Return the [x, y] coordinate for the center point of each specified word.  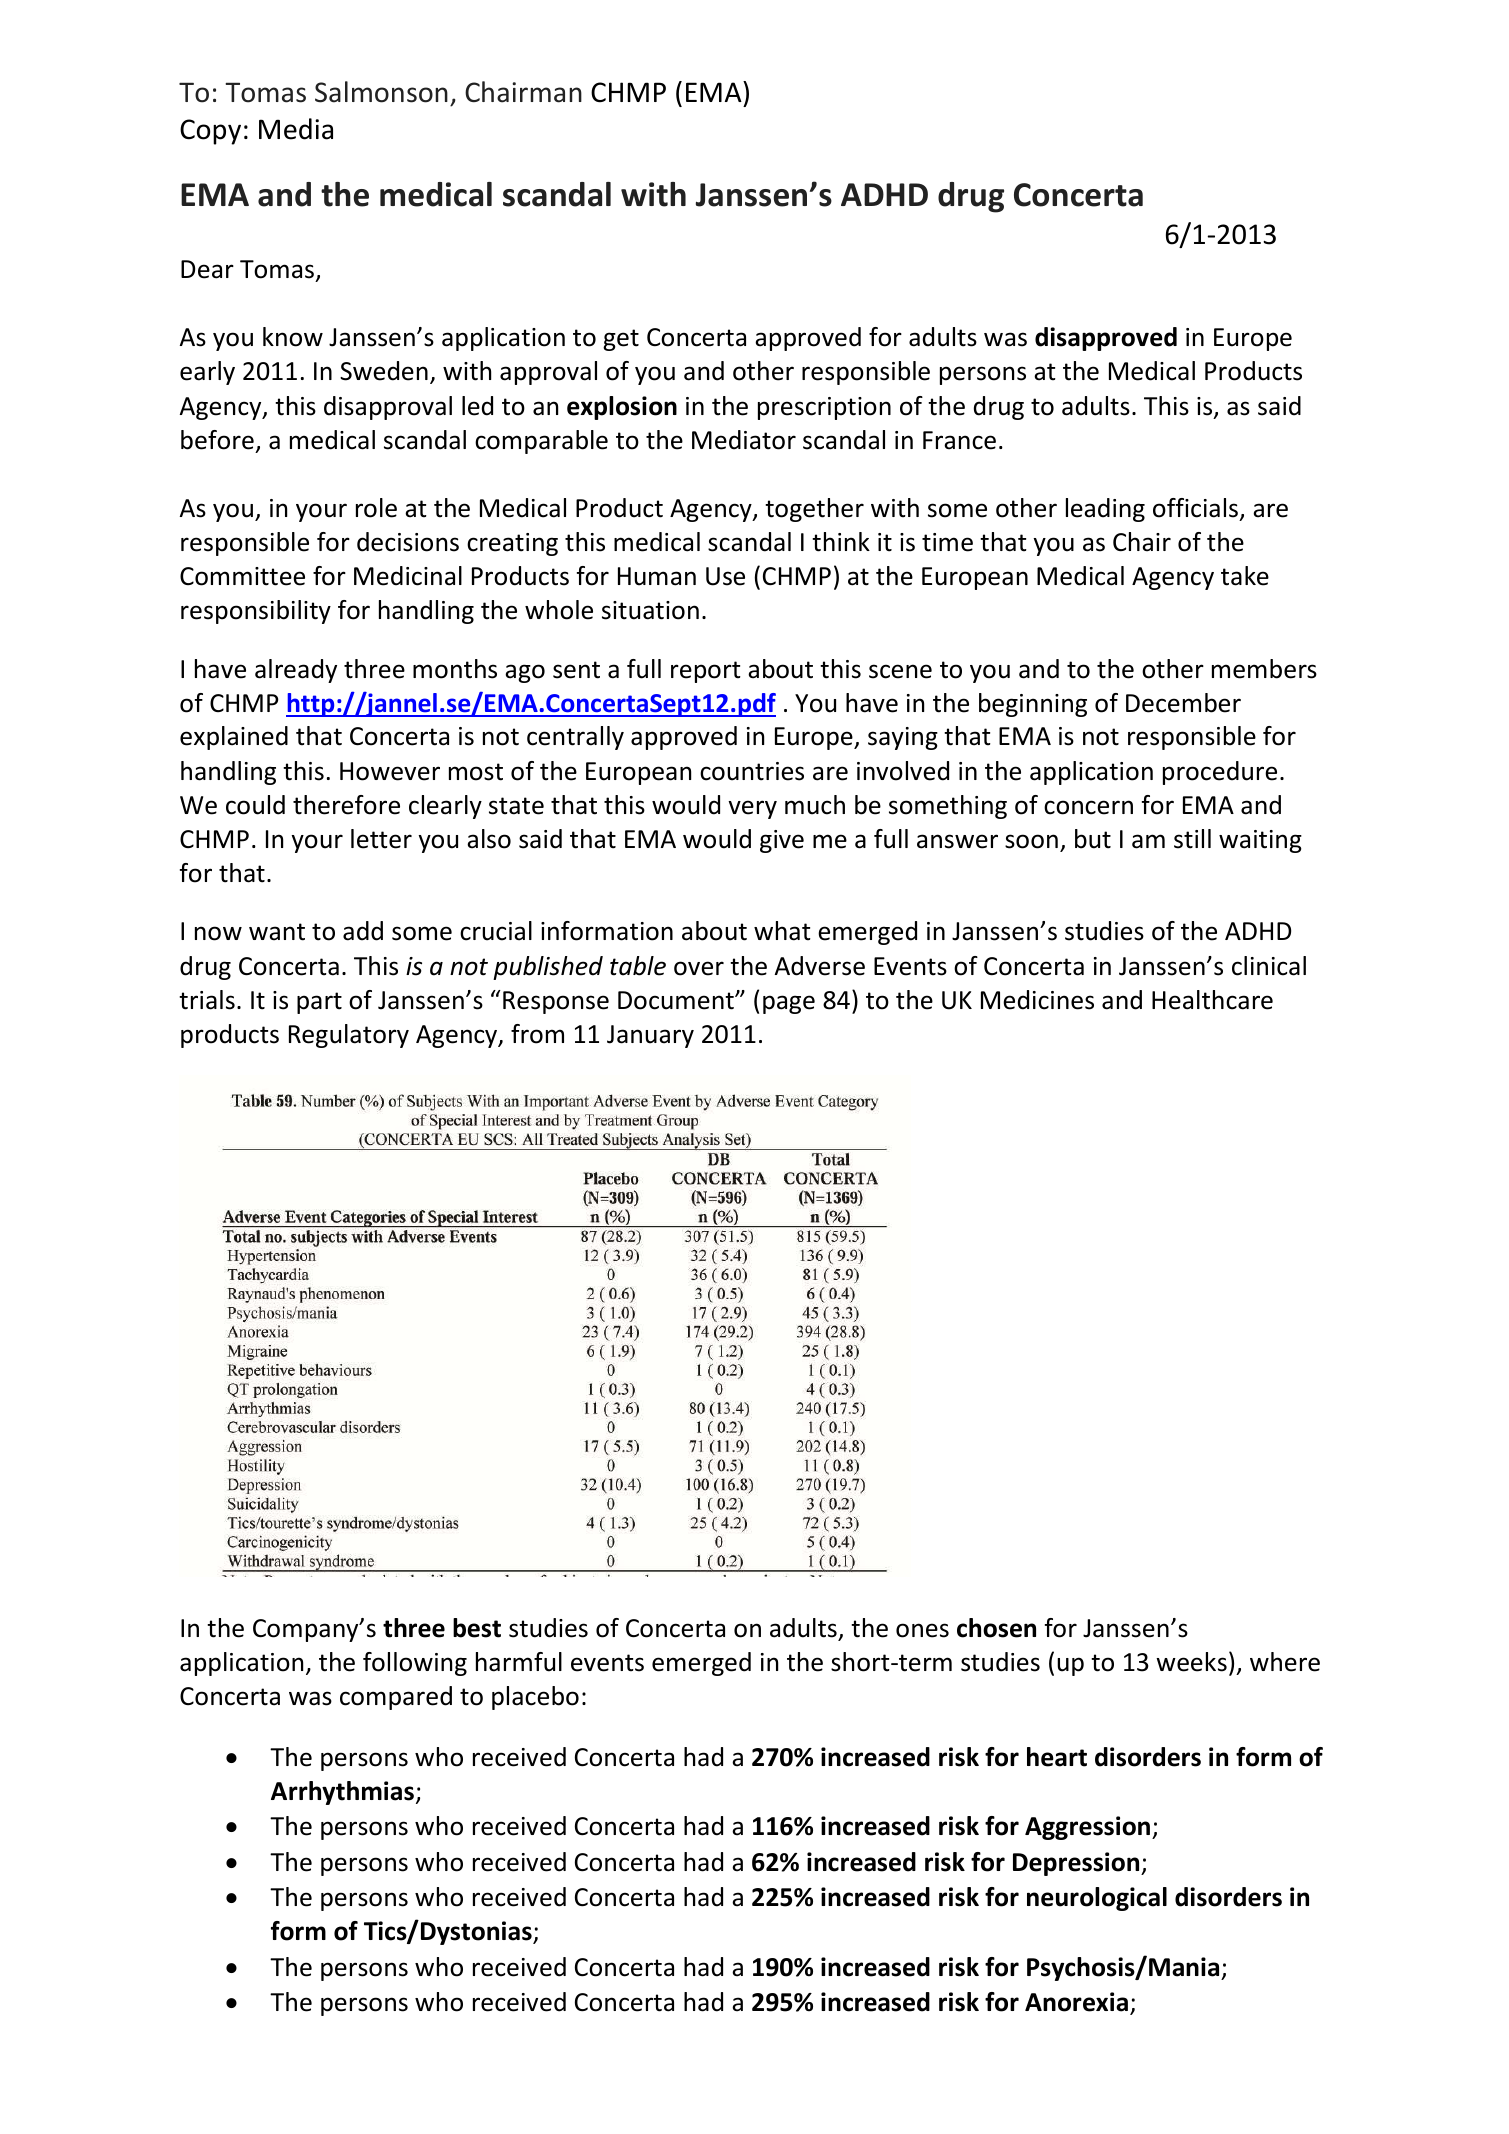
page [789, 1004]
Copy [210, 132]
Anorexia [1076, 2002]
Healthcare [1212, 1000]
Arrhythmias [342, 1793]
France [959, 440]
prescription [824, 408]
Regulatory [349, 1036]
